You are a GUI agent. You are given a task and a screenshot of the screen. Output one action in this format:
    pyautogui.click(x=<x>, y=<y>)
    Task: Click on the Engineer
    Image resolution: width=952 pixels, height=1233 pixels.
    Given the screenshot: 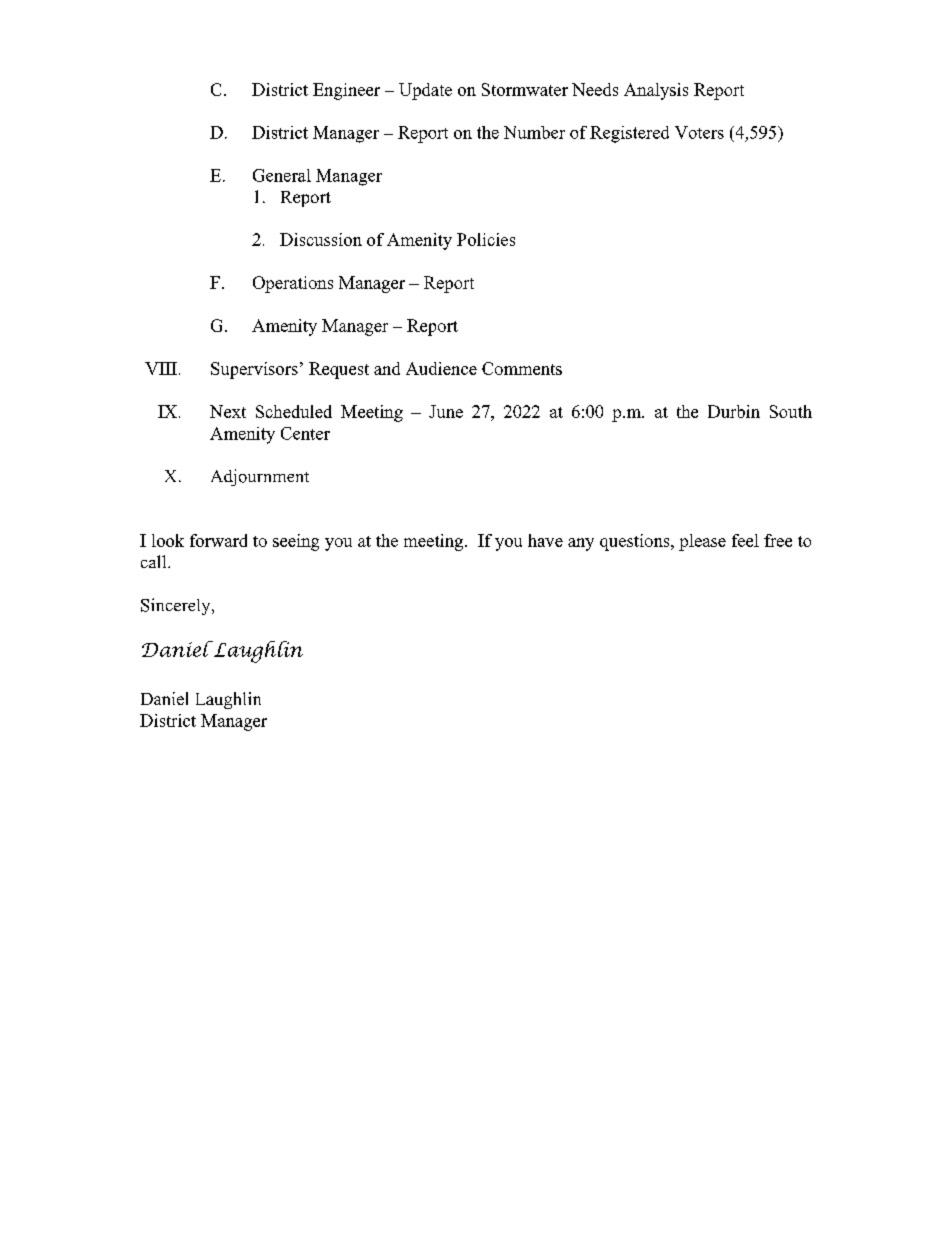 What is the action you would take?
    pyautogui.click(x=346, y=91)
